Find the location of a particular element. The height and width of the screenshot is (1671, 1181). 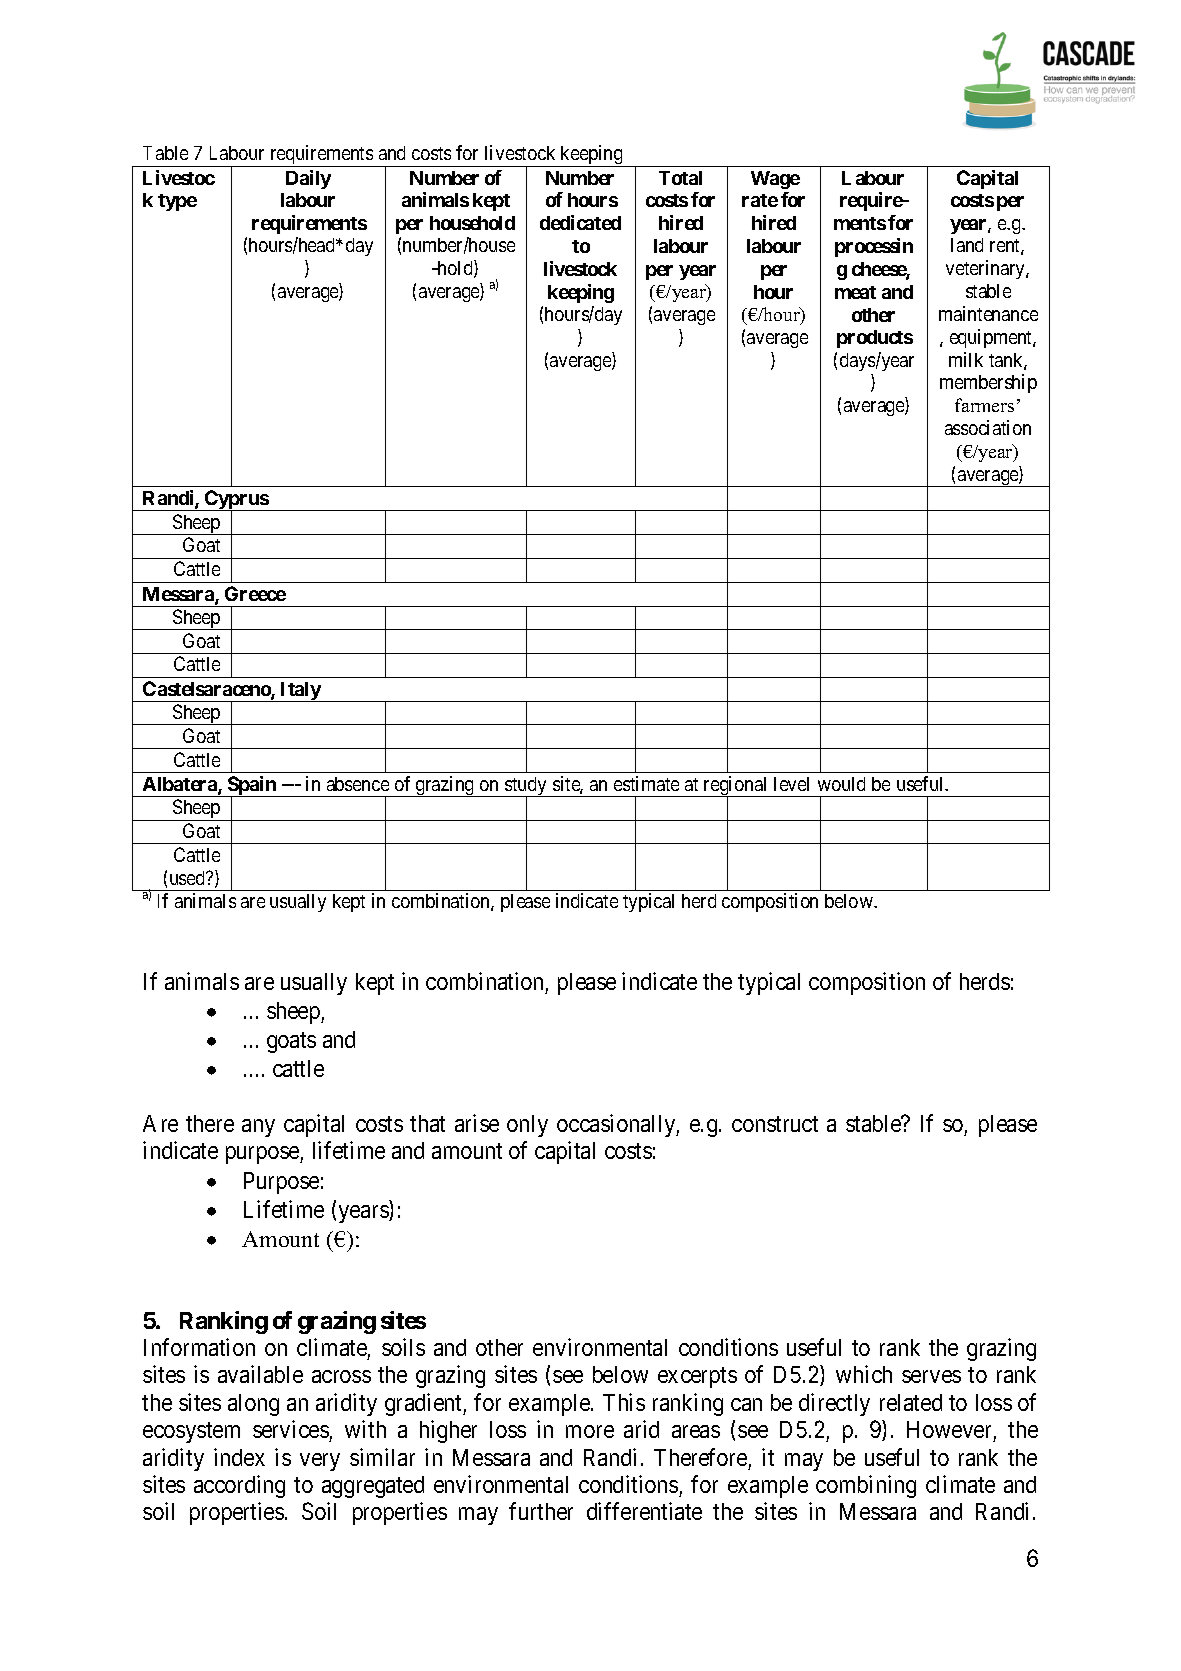

Spain is located at coordinates (252, 787).
